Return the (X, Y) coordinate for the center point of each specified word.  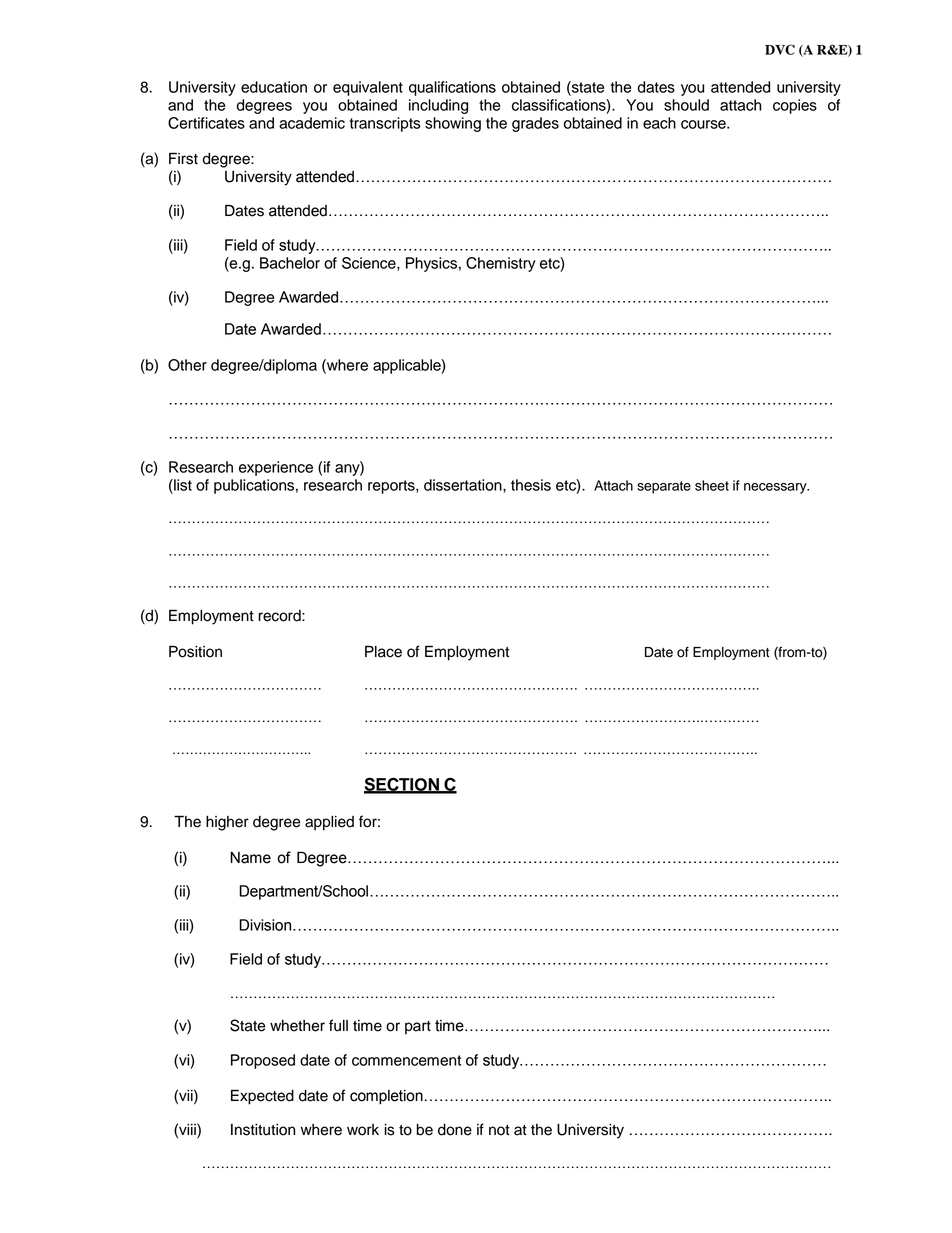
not (499, 1130)
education (274, 87)
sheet (712, 485)
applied (329, 823)
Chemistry (501, 264)
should (686, 105)
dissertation (464, 485)
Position (195, 651)
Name (250, 857)
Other (187, 365)
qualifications (452, 88)
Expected (262, 1097)
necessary (776, 488)
